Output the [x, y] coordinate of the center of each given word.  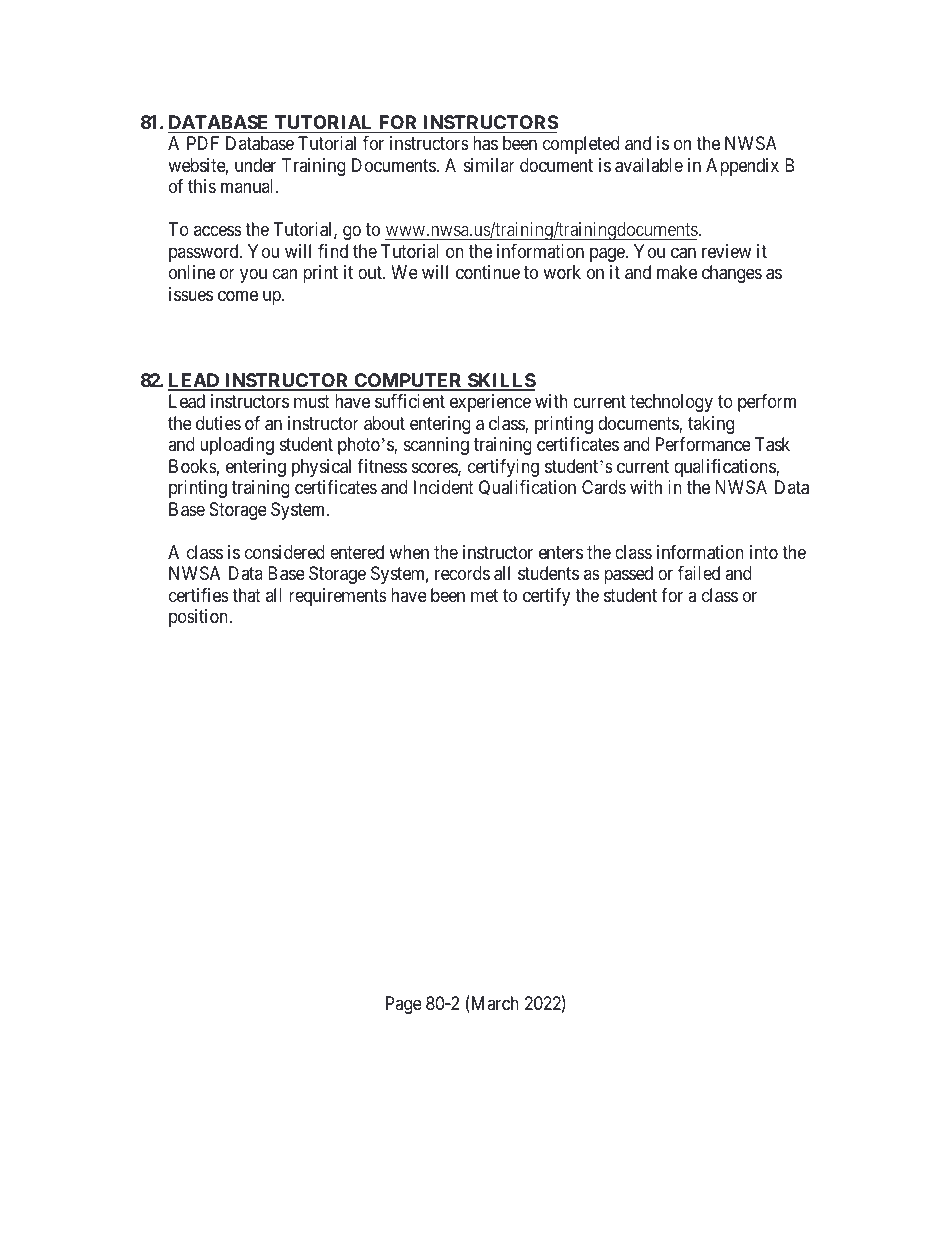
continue [488, 272]
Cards [604, 487]
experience [490, 403]
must [312, 402]
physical [321, 468]
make [677, 272]
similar [489, 165]
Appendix [742, 167]
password [205, 253]
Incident [444, 487]
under [255, 165]
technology [671, 403]
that [246, 595]
